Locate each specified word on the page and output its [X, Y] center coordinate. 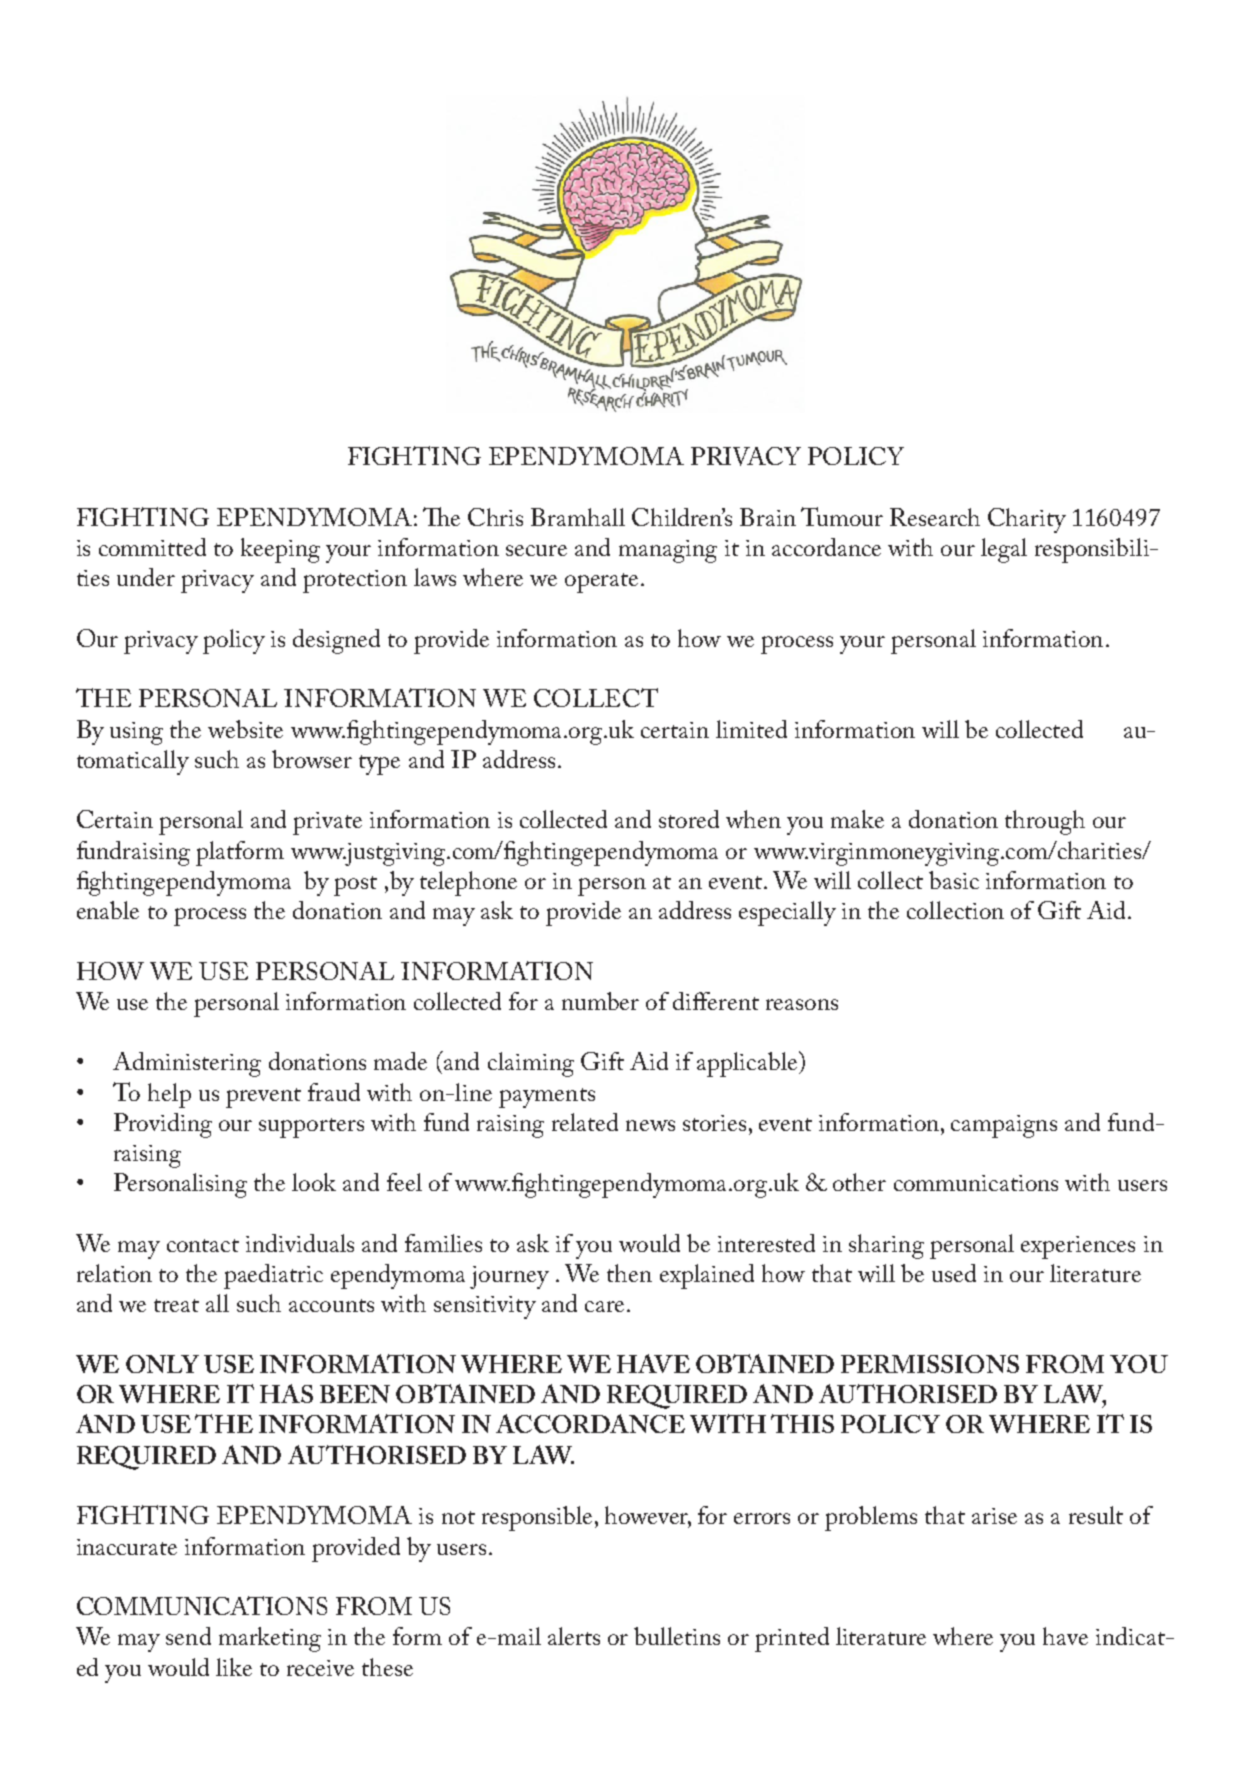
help [169, 1095]
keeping [280, 550]
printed [792, 1639]
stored [689, 819]
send [188, 1636]
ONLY [162, 1364]
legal [1004, 550]
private [327, 823]
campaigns [1004, 1126]
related [585, 1122]
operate [601, 583]
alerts [574, 1636]
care [604, 1306]
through [1045, 822]
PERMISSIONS [930, 1364]
